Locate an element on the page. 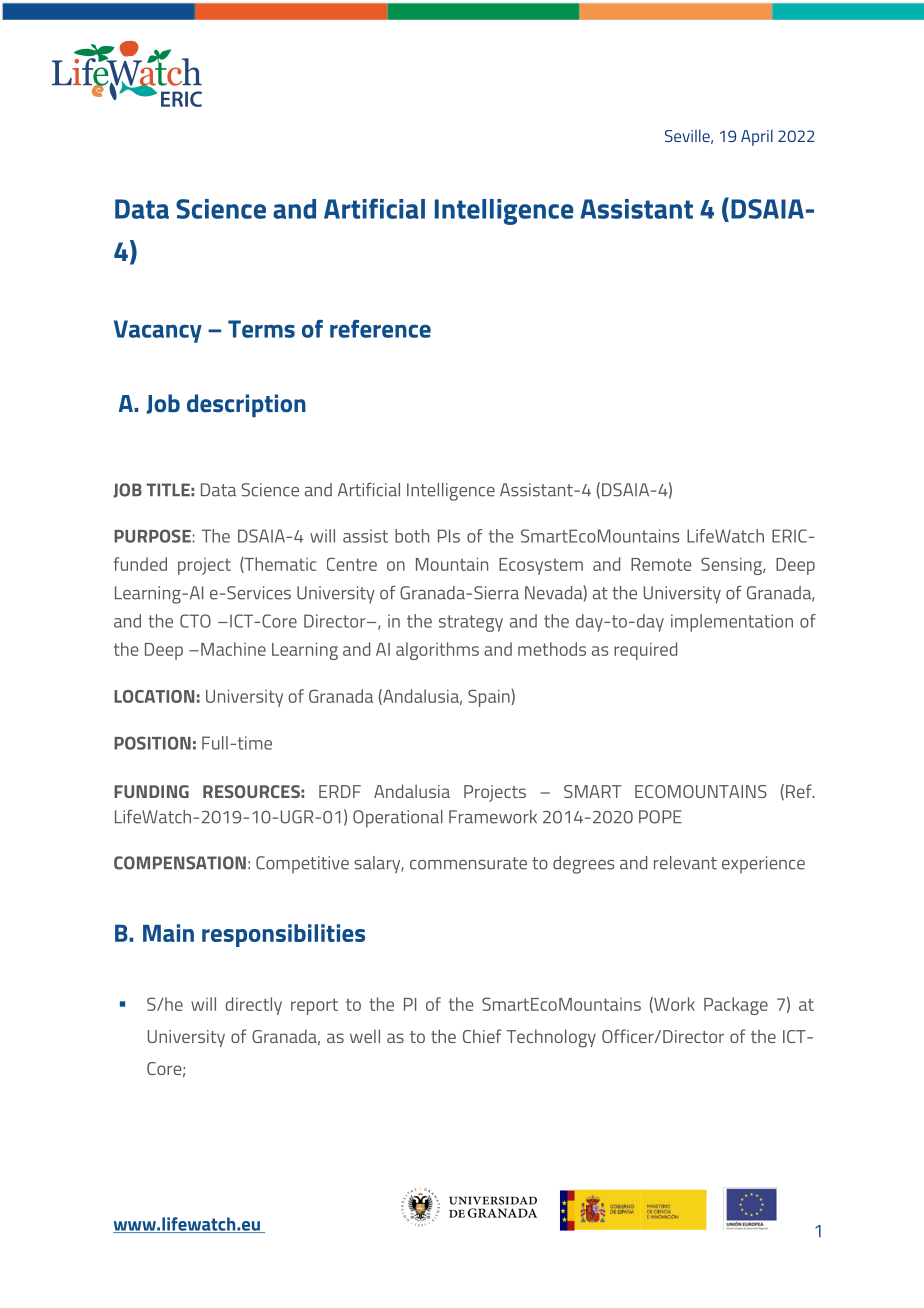 The height and width of the page is (1308, 924). Package is located at coordinates (736, 1006).
